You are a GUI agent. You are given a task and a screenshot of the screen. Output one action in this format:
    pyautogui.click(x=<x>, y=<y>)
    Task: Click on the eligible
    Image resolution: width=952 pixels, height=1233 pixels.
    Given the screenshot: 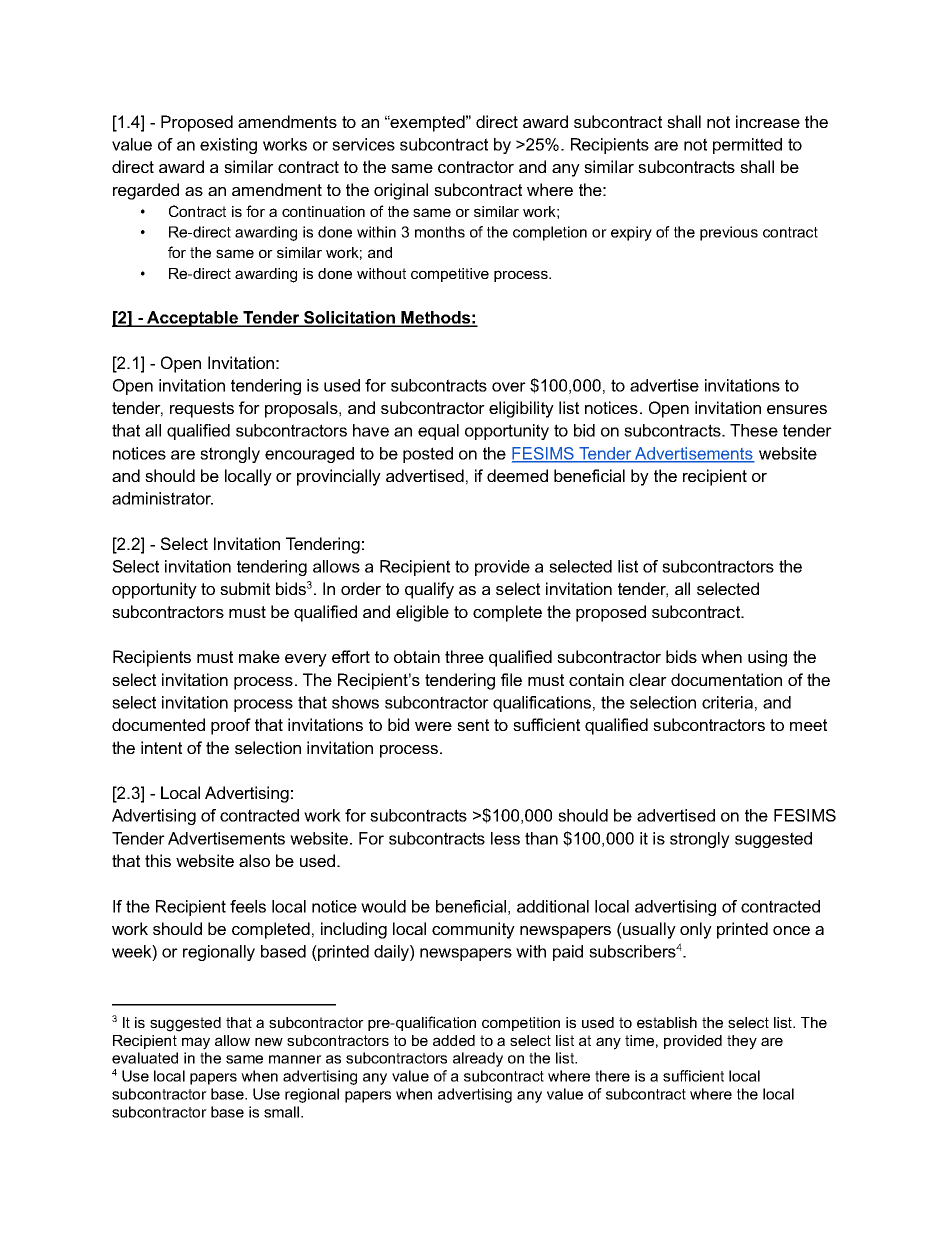 What is the action you would take?
    pyautogui.click(x=422, y=613)
